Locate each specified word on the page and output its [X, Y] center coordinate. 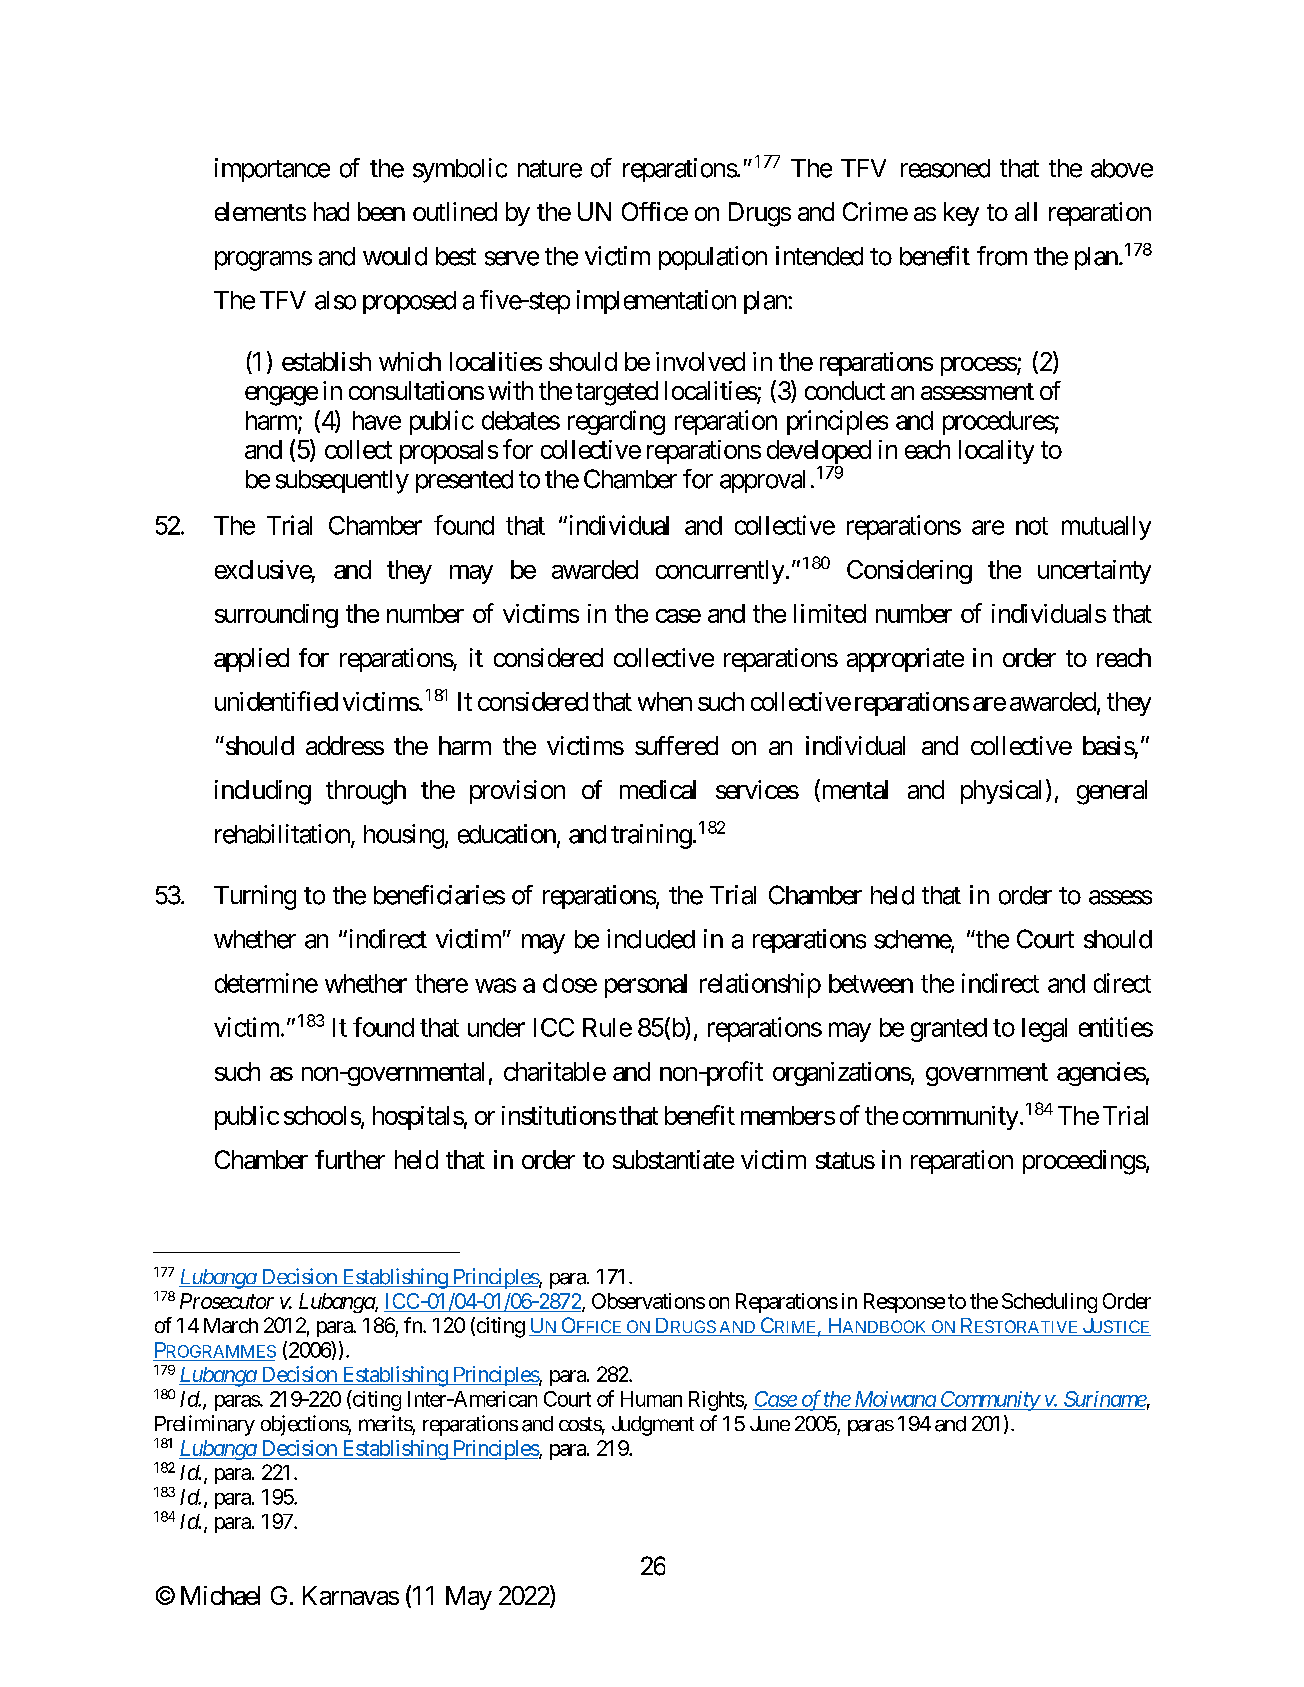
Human [651, 1399]
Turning [255, 897]
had [331, 211]
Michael [220, 1595]
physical [1001, 792]
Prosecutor [227, 1301]
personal [646, 986]
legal [1044, 1030]
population [713, 258]
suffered [676, 745]
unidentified [276, 701]
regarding [616, 422]
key [961, 214]
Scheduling [1049, 1303]
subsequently [342, 482]
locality [996, 452]
